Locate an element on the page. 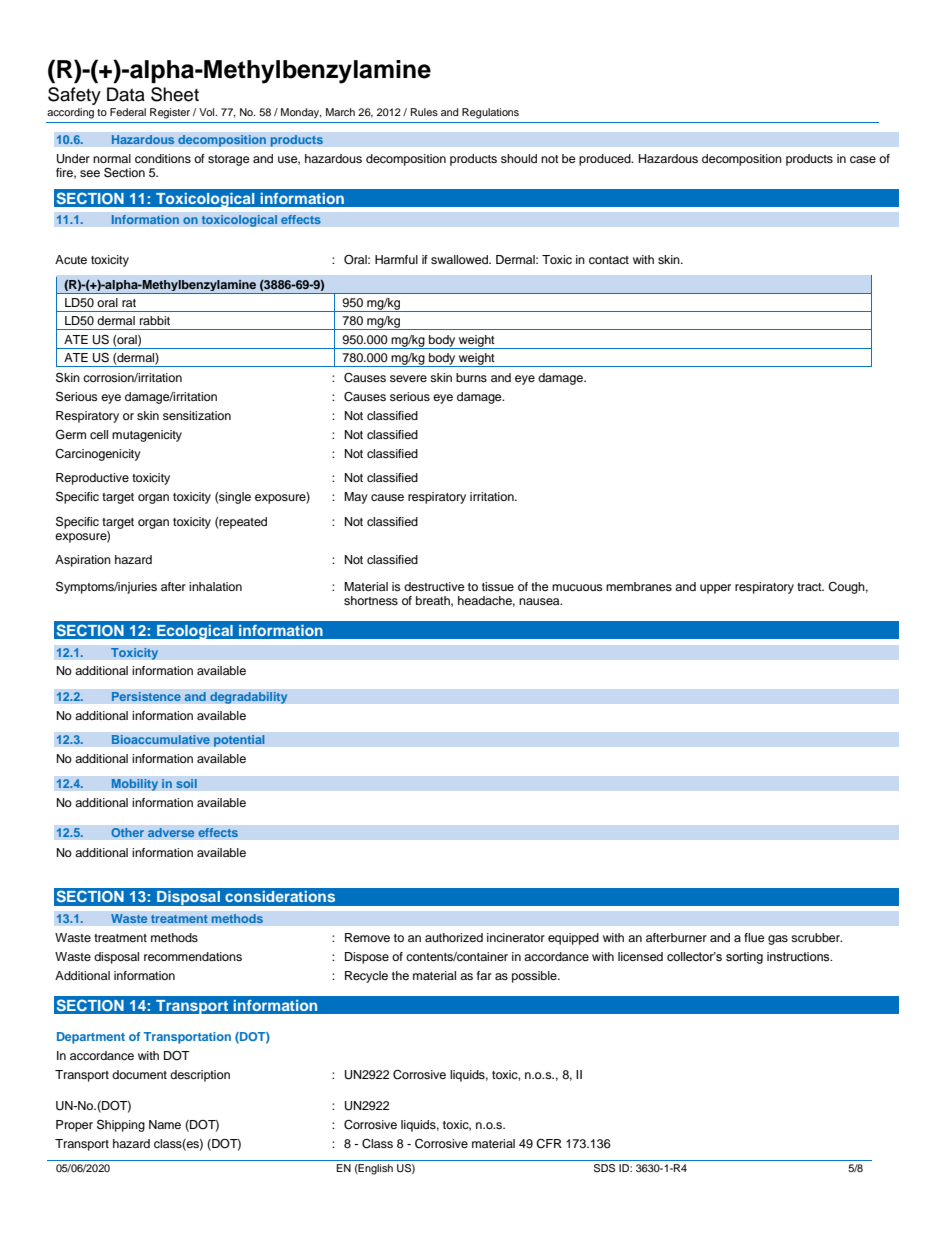 The image size is (952, 1233). tissue is located at coordinates (498, 586).
